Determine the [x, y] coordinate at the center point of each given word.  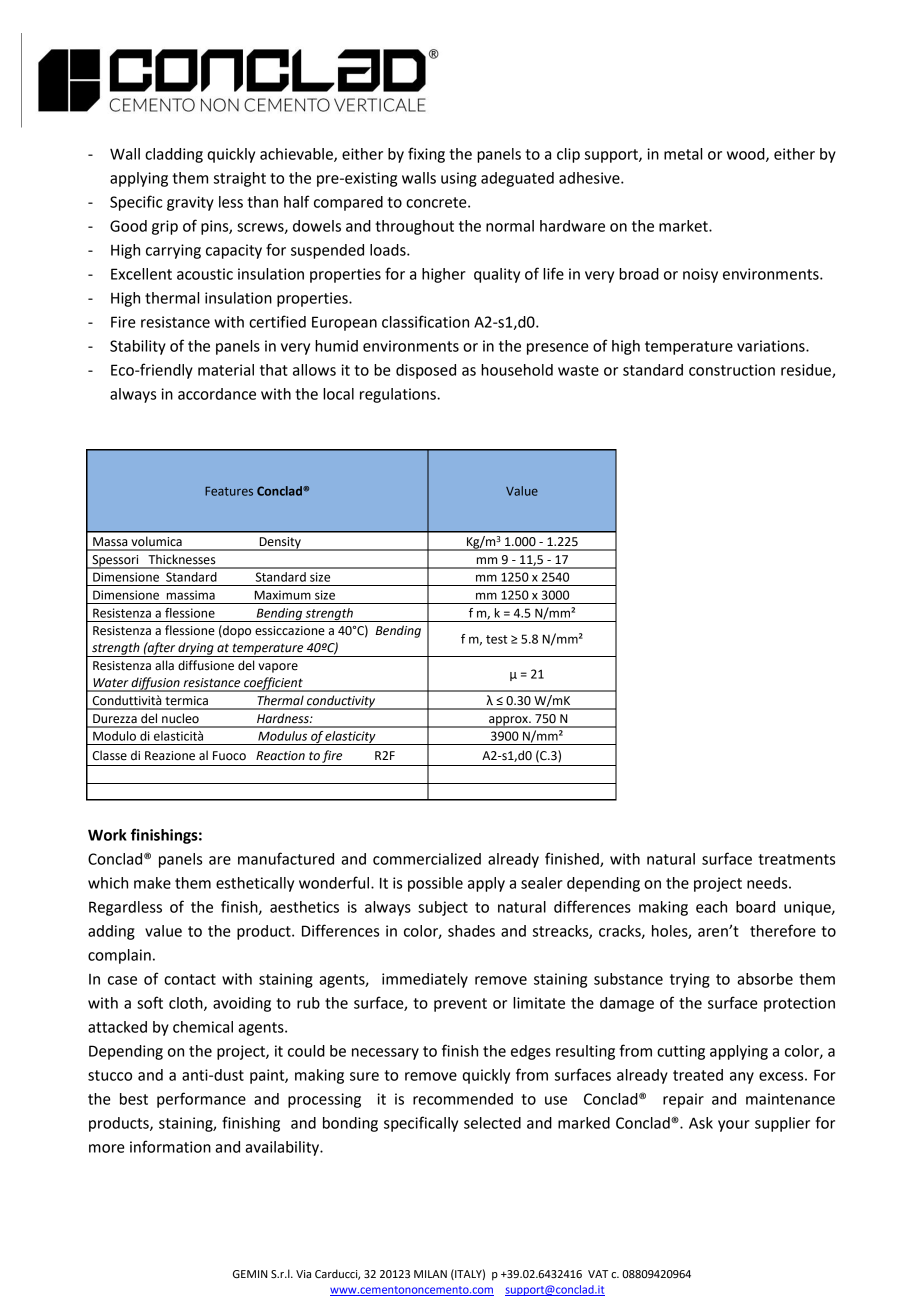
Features [229, 491]
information [170, 1146]
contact [190, 979]
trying [690, 980]
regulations [399, 395]
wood [747, 155]
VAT [598, 1274]
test [497, 639]
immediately [425, 980]
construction [732, 370]
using [459, 179]
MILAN [430, 1274]
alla [164, 665]
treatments [796, 859]
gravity [190, 203]
